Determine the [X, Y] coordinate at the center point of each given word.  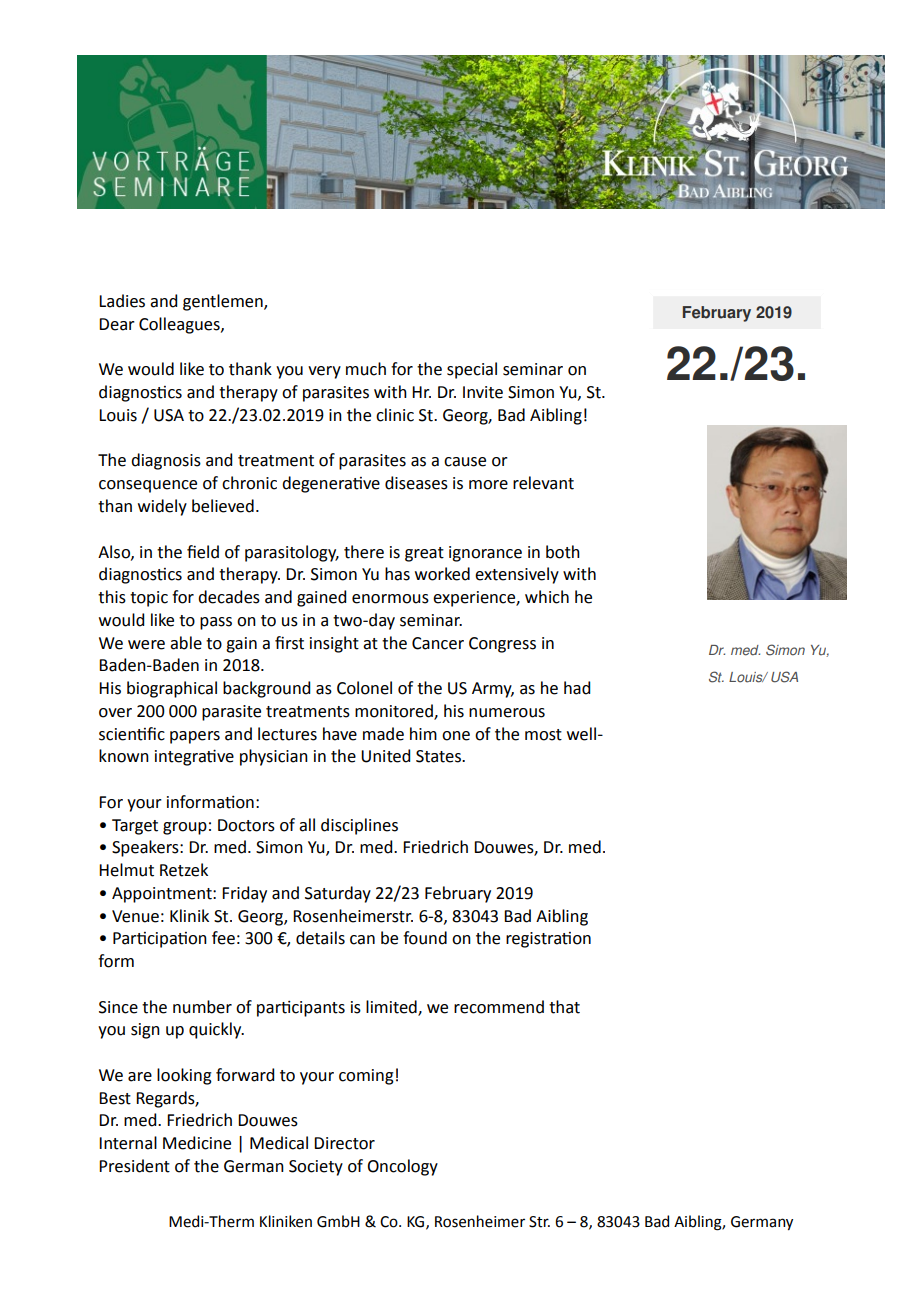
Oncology [402, 1167]
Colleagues [180, 325]
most [543, 735]
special [472, 370]
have [340, 734]
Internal [128, 1143]
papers [195, 737]
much [366, 369]
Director [344, 1143]
